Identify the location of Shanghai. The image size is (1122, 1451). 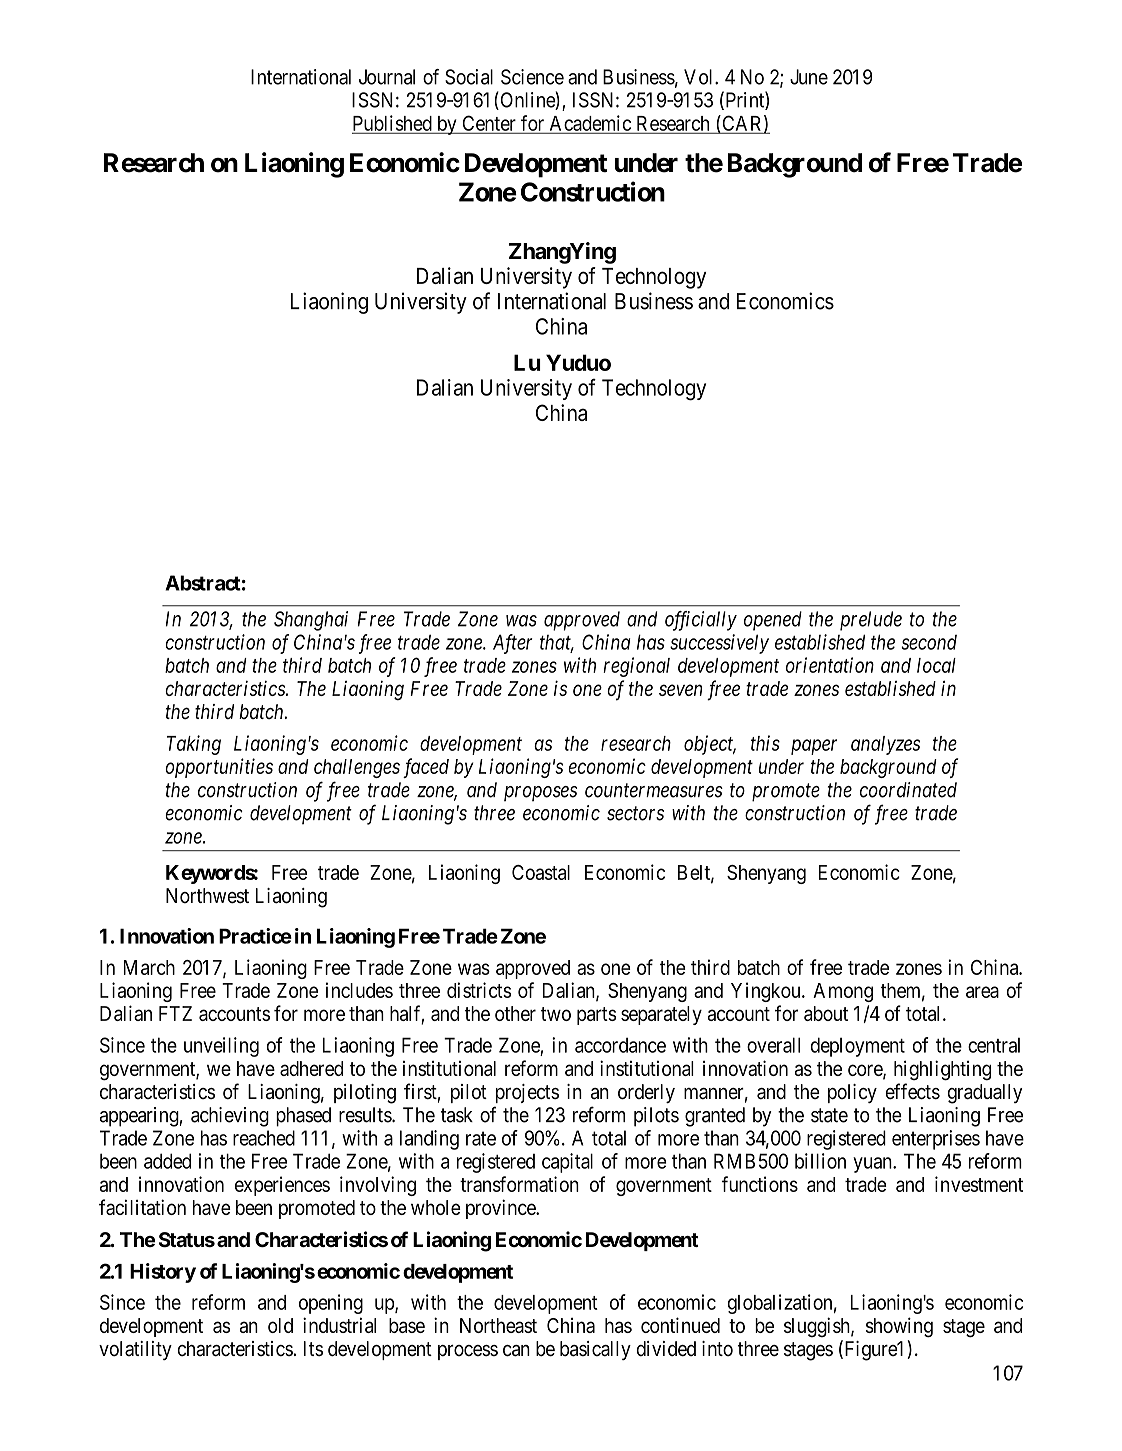
(311, 621).
